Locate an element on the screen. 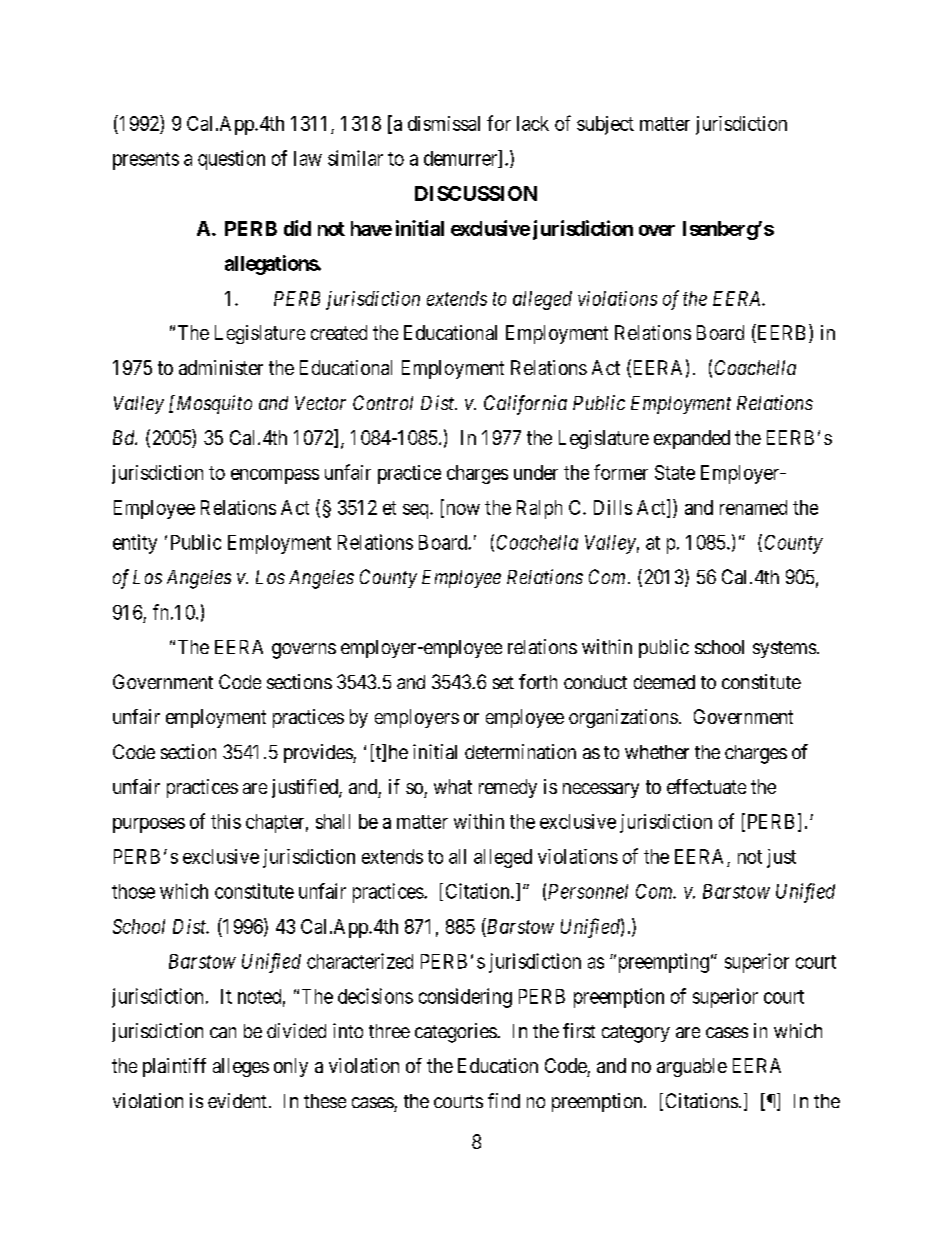  question is located at coordinates (231, 160).
